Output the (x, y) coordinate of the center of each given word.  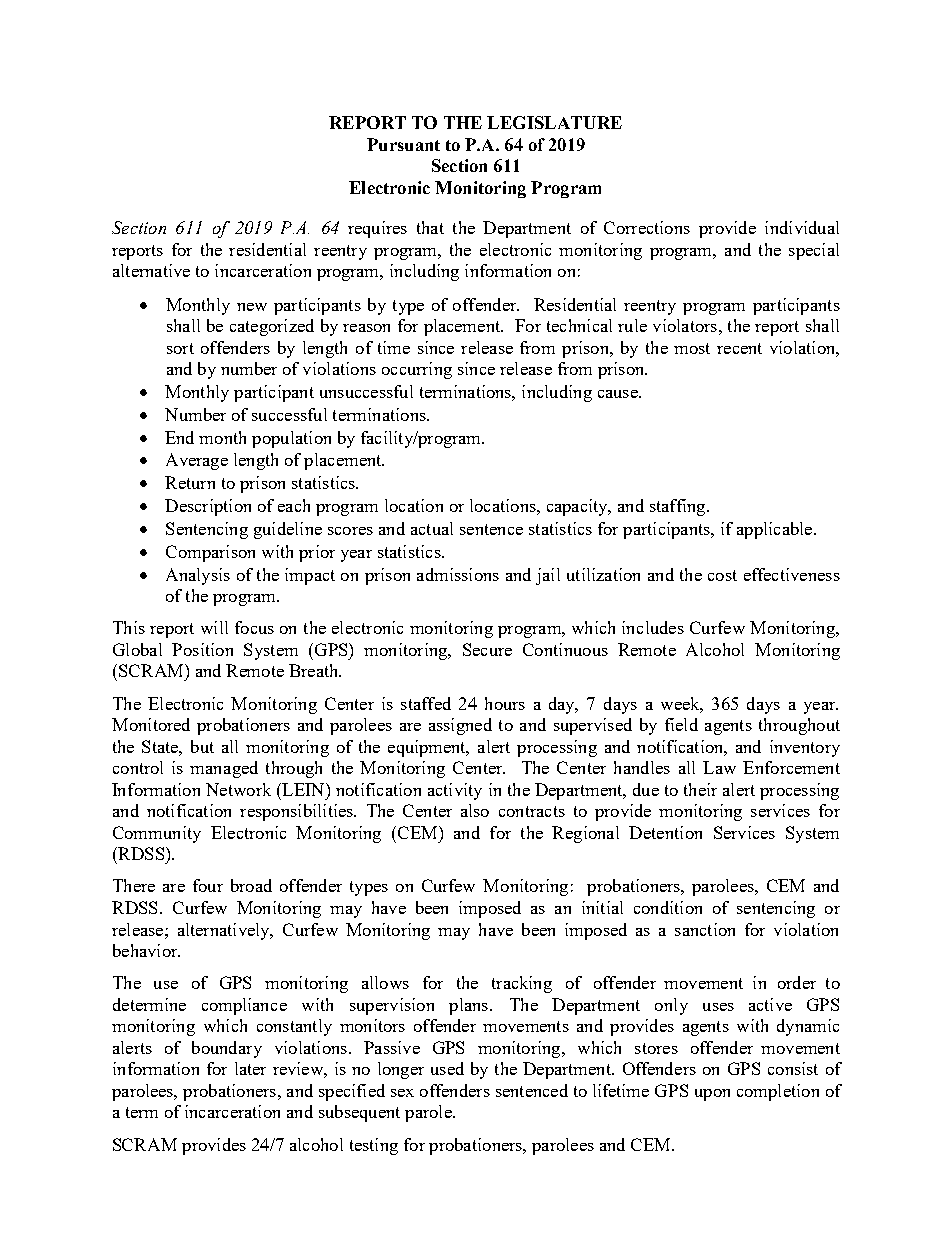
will (214, 627)
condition (668, 907)
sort (180, 348)
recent (739, 348)
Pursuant (403, 144)
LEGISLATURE (554, 122)
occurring (417, 370)
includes (653, 627)
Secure (487, 649)
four (208, 885)
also (475, 810)
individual (802, 227)
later (250, 1068)
